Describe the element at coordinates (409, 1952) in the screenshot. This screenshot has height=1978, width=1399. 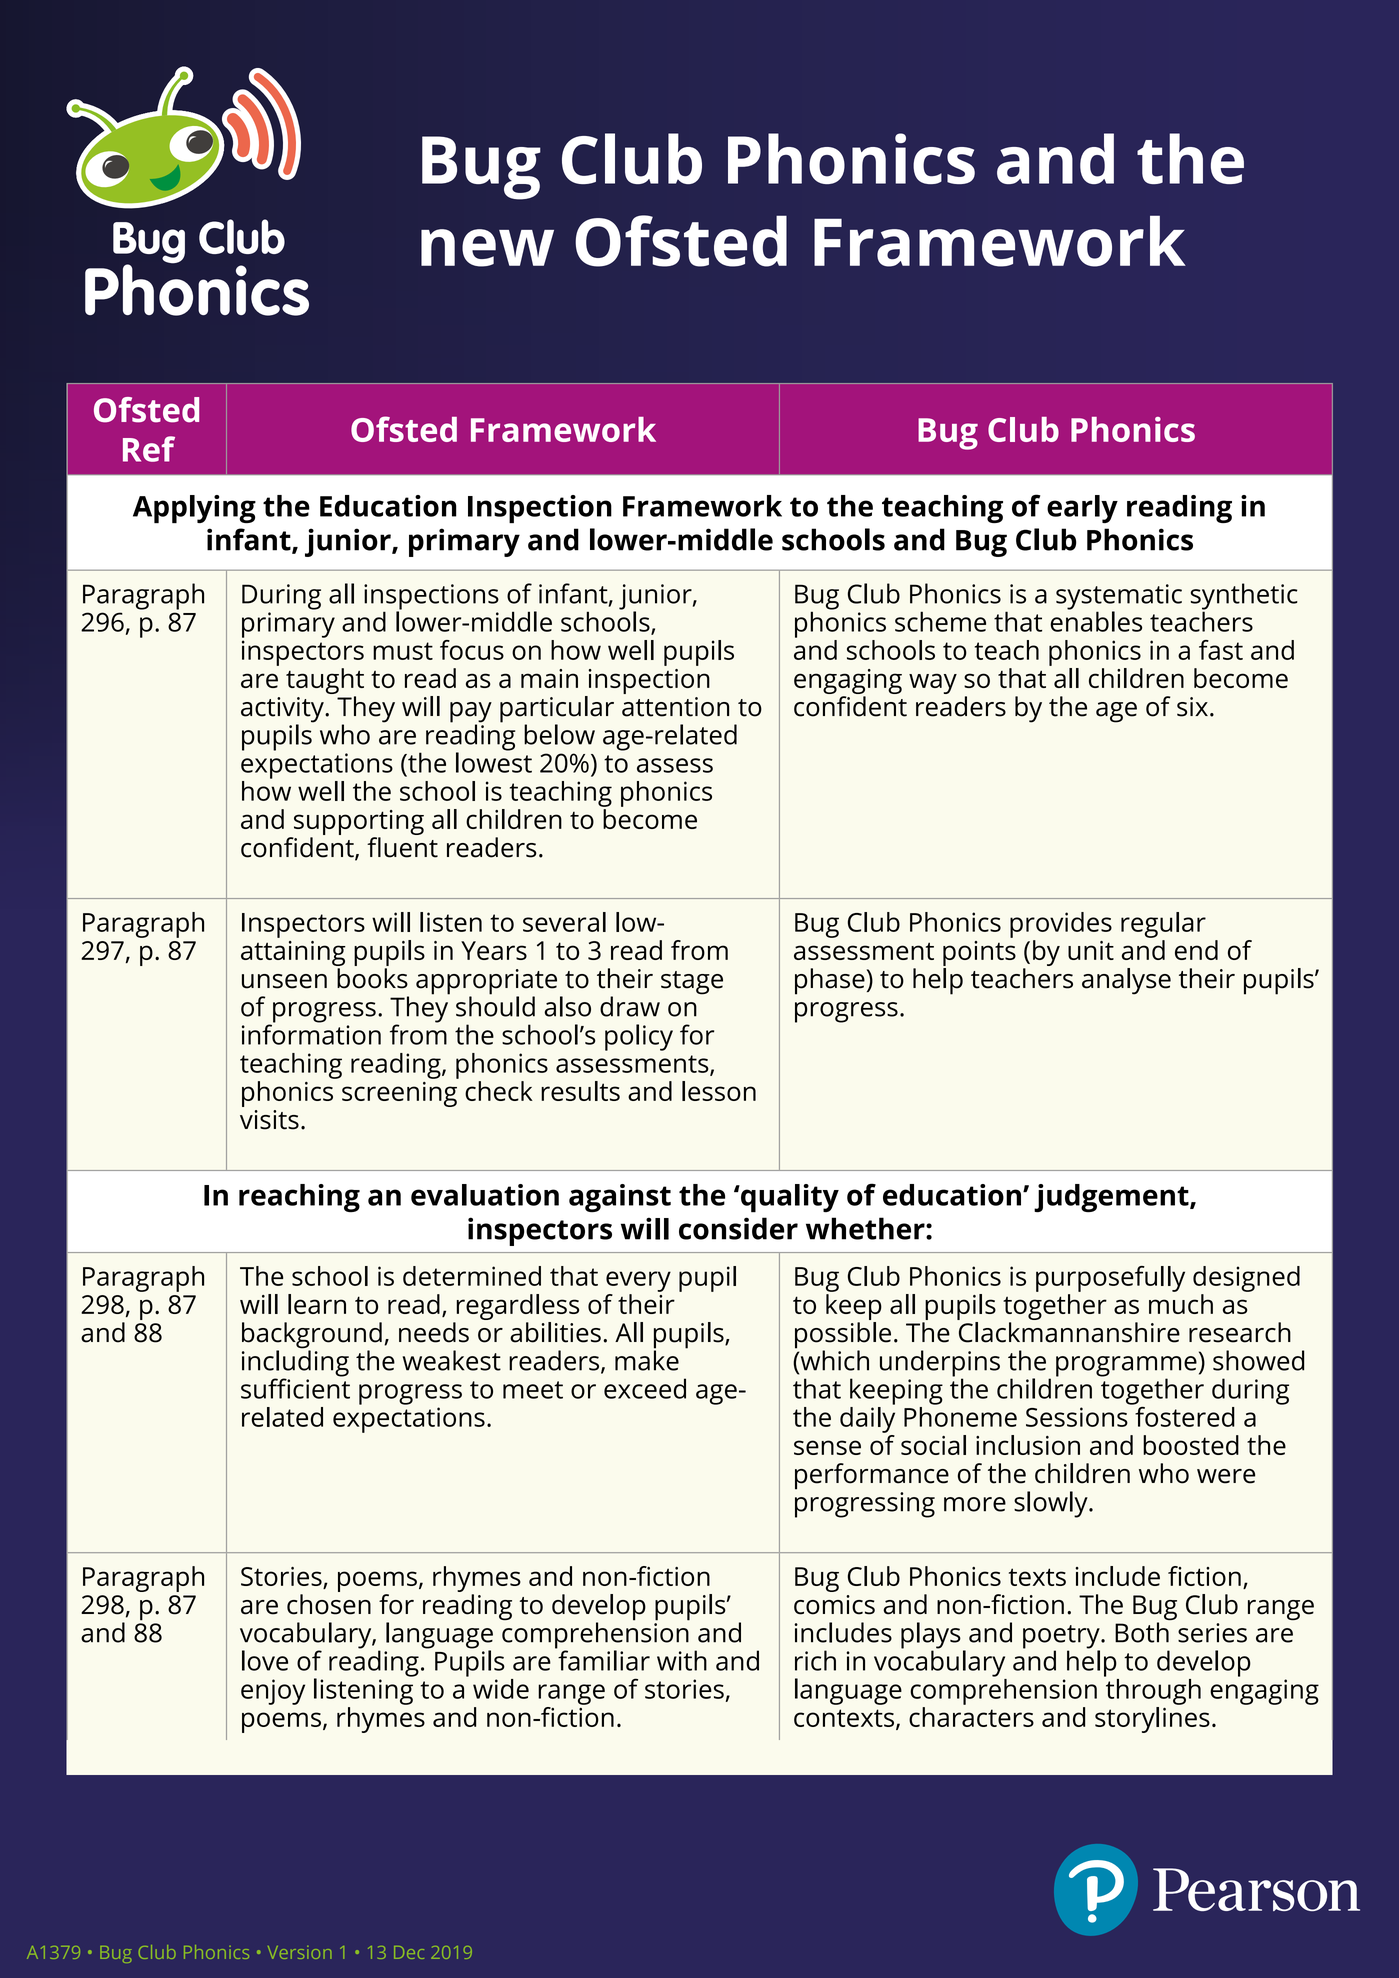
I see `Dec` at that location.
